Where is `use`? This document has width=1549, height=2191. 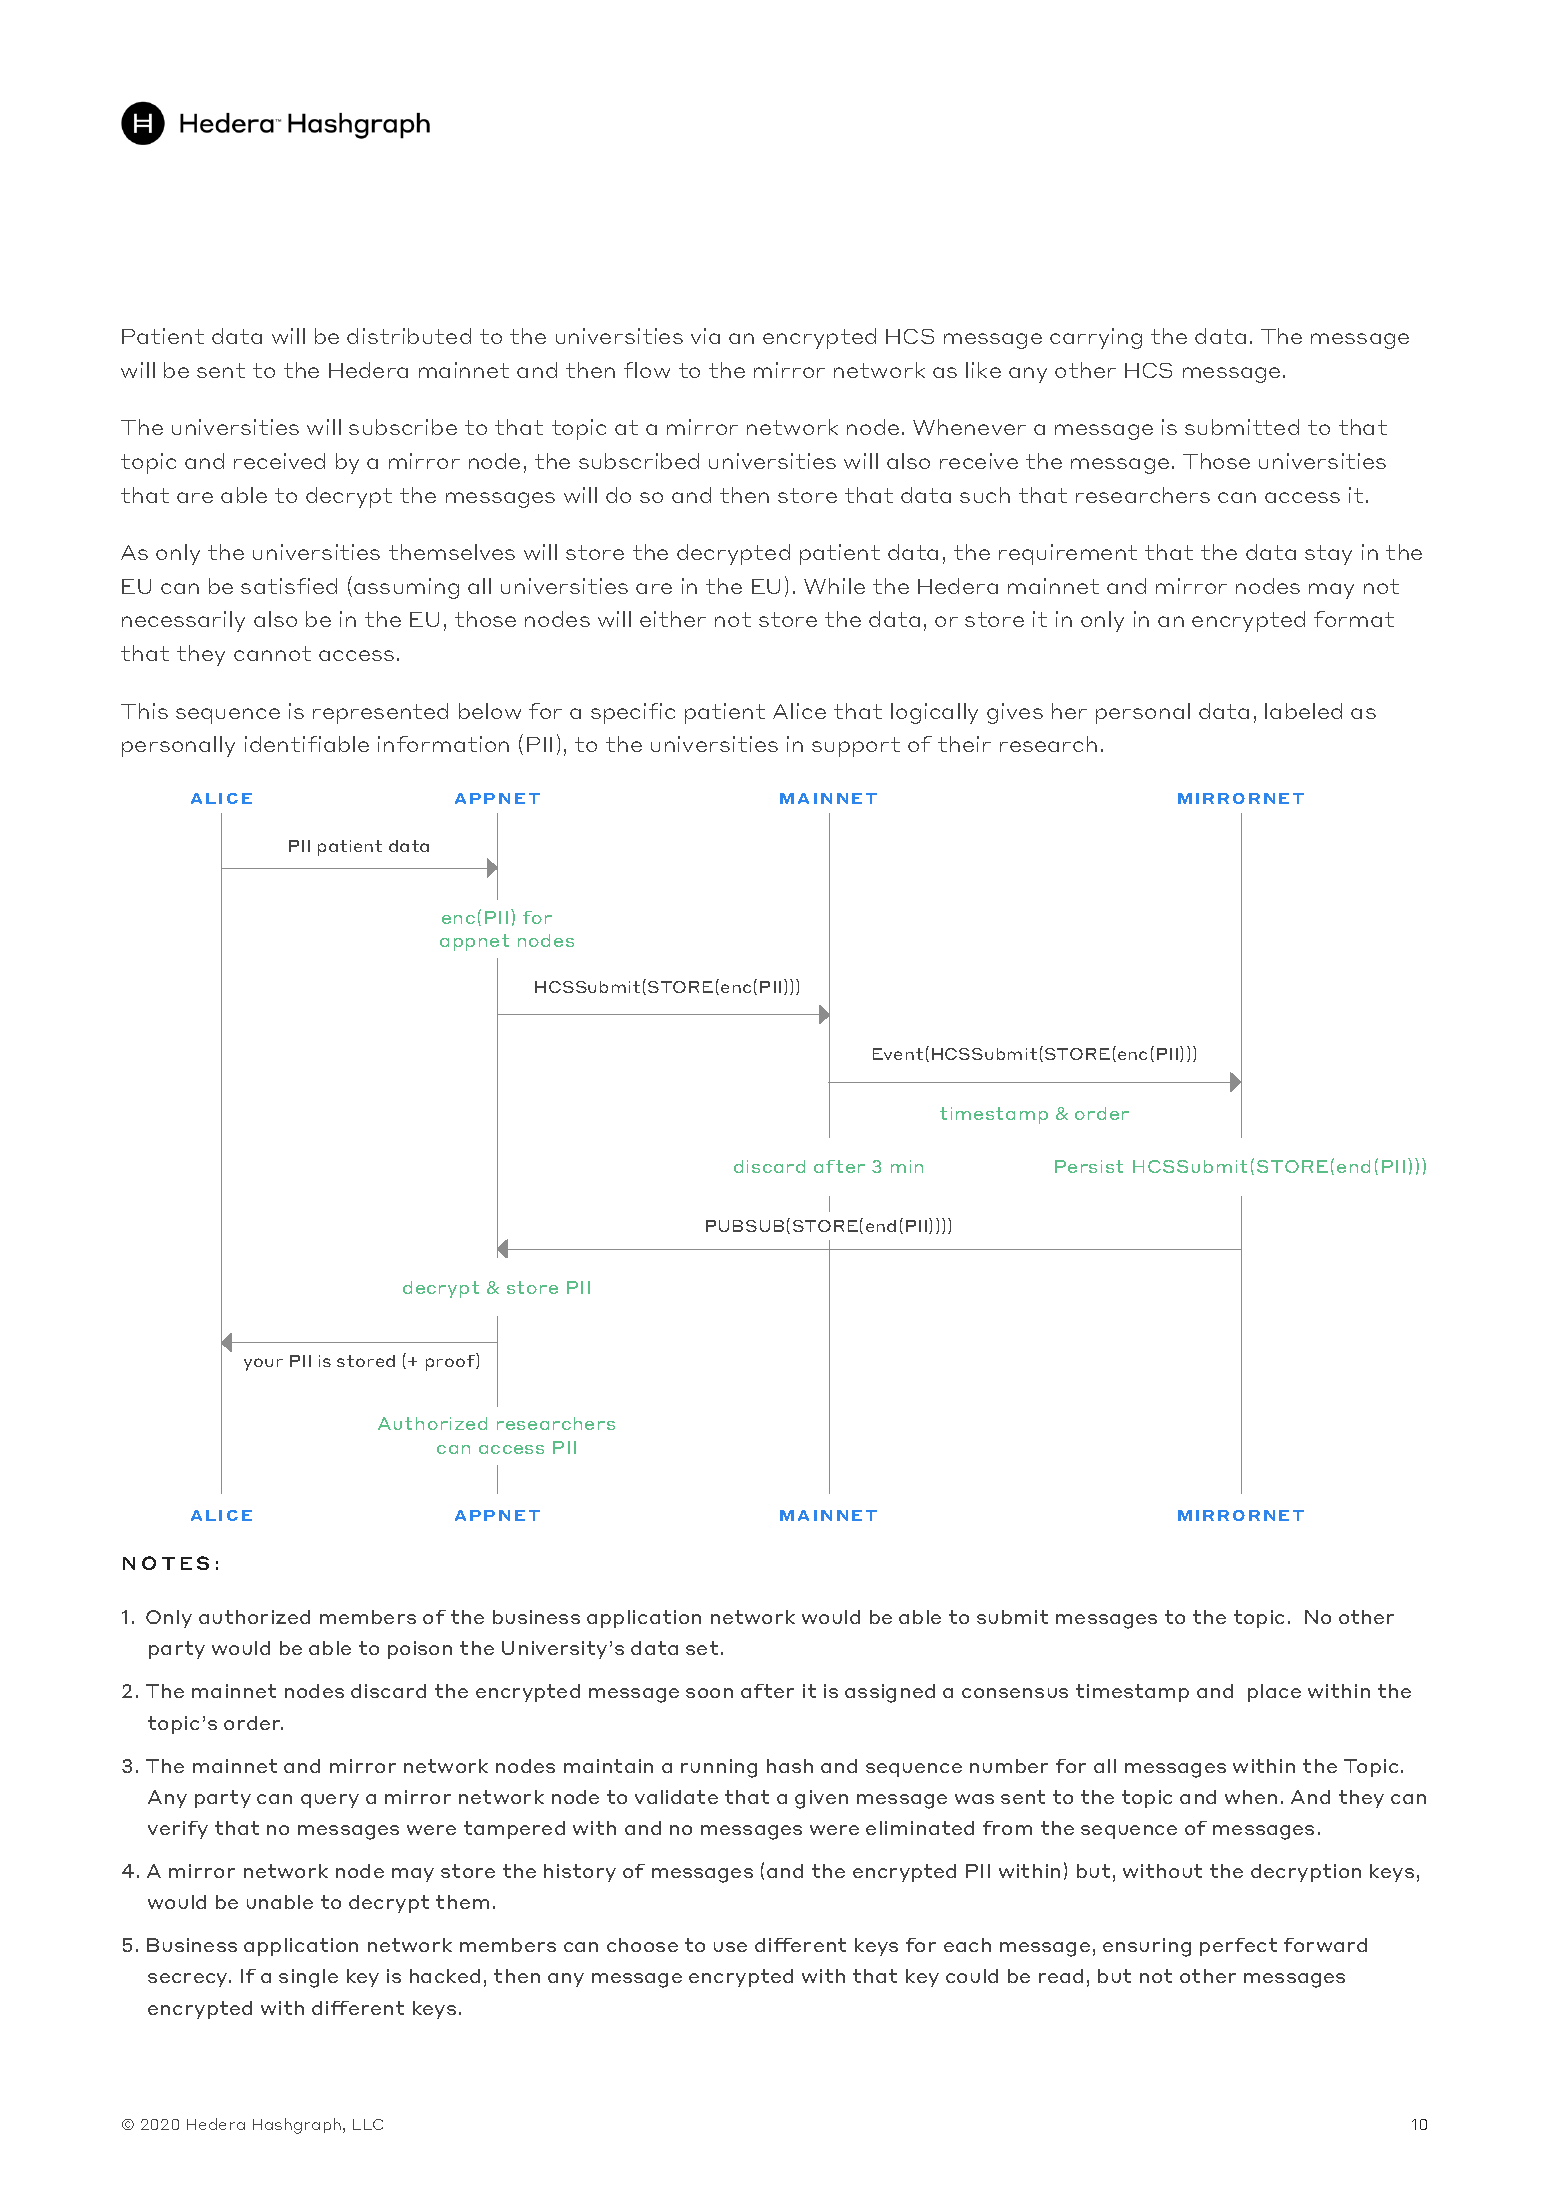
use is located at coordinates (730, 1947).
